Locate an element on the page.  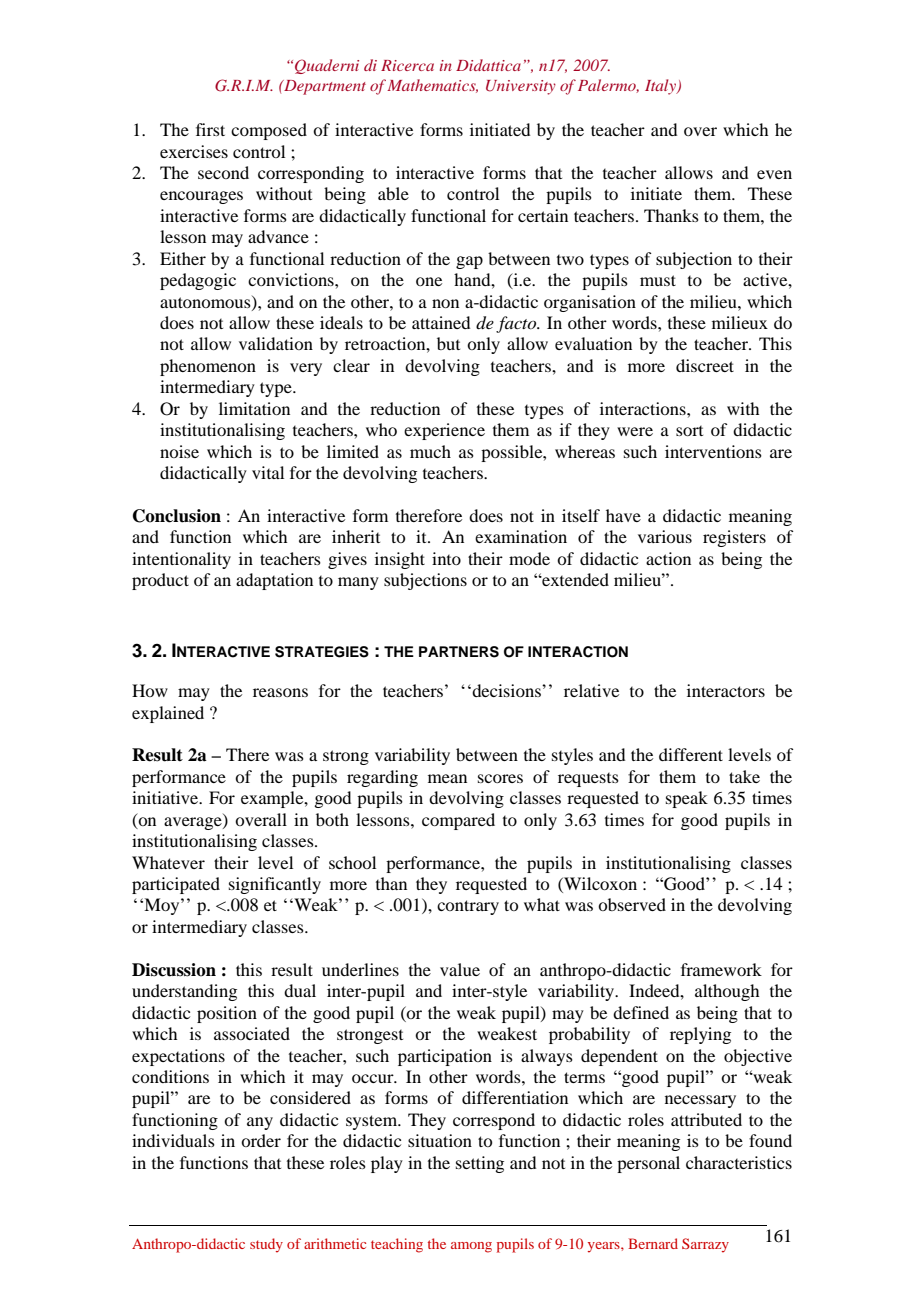
PARTNERS is located at coordinates (459, 652).
